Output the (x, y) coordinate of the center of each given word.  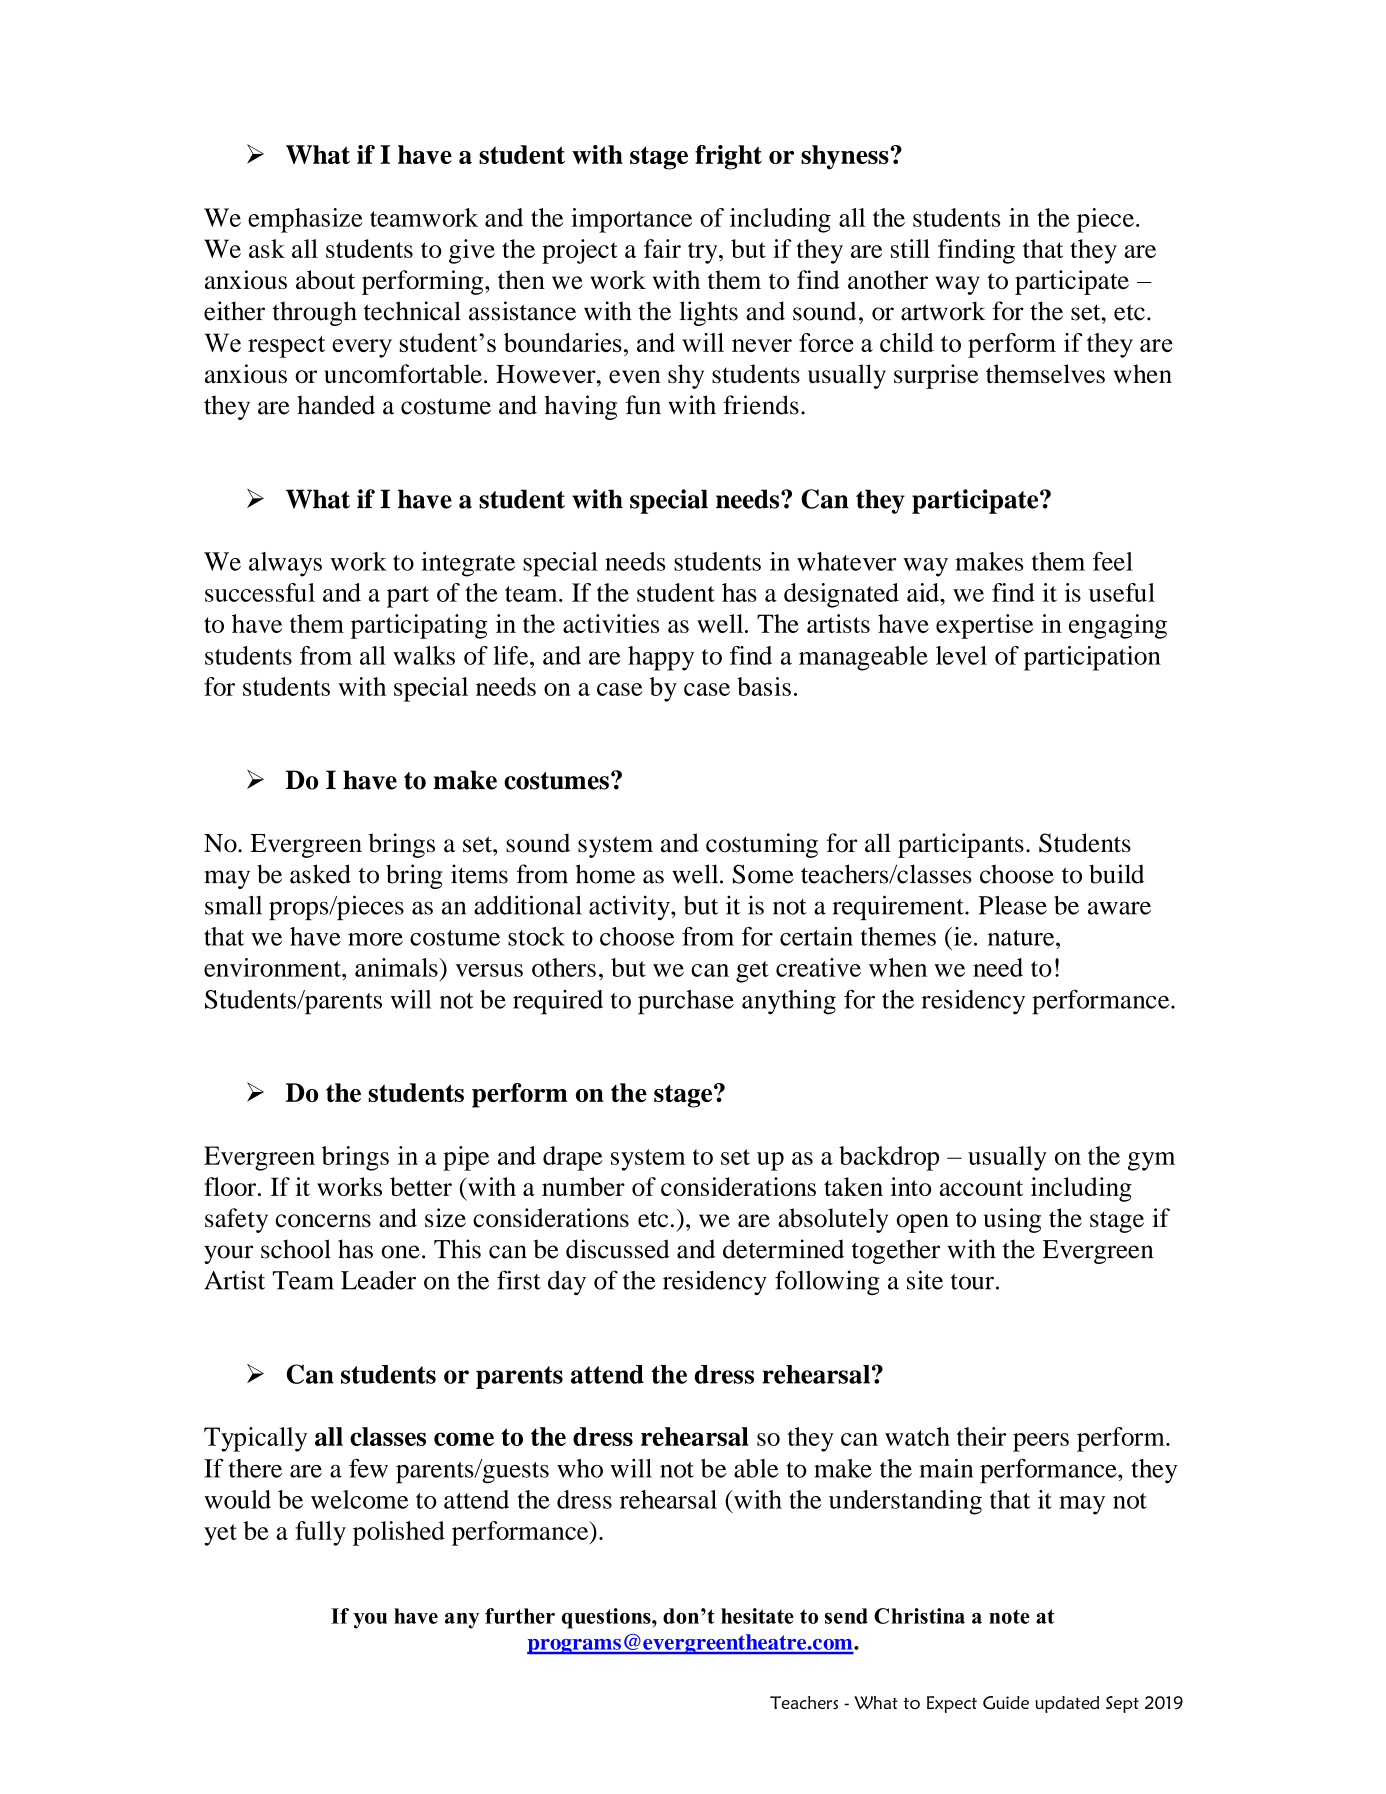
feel (1113, 561)
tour (972, 1282)
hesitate (757, 1616)
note (1009, 1617)
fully (320, 1533)
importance (631, 220)
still (910, 248)
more (375, 939)
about (325, 279)
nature (1022, 938)
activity (630, 907)
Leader (378, 1280)
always (285, 564)
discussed (618, 1249)
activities (611, 623)
